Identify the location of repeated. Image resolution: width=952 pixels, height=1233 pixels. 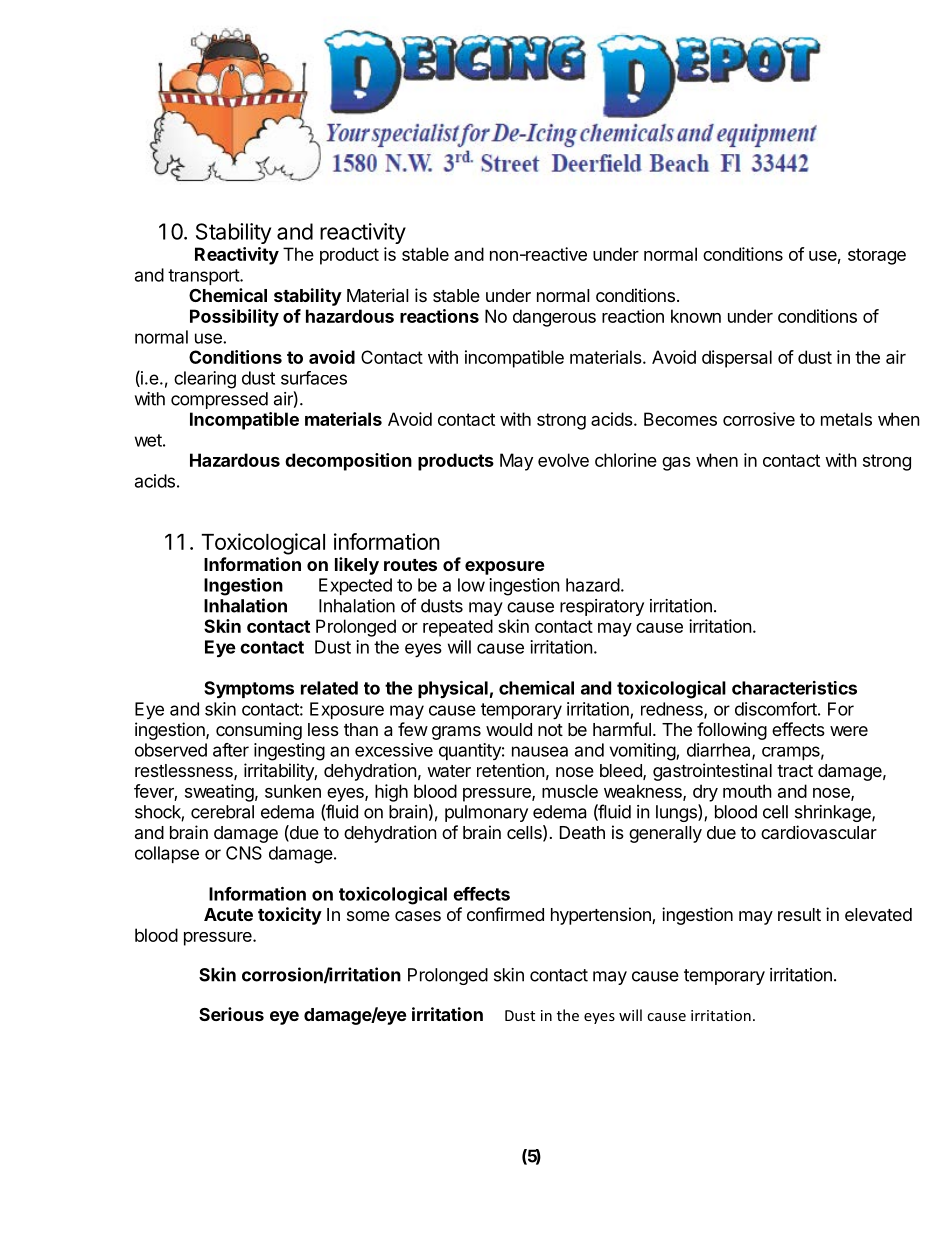
(458, 628).
